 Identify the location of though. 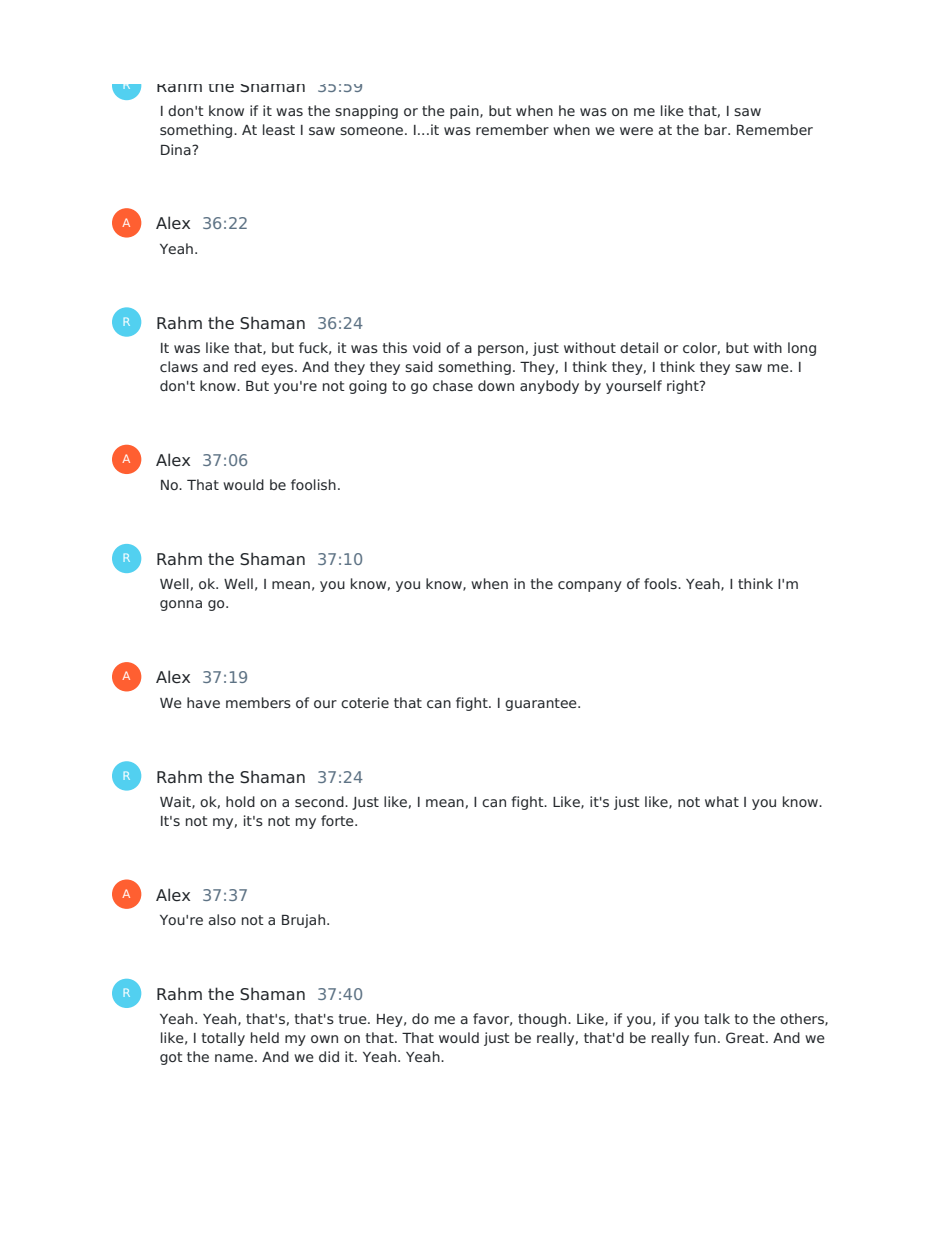
(543, 1020).
